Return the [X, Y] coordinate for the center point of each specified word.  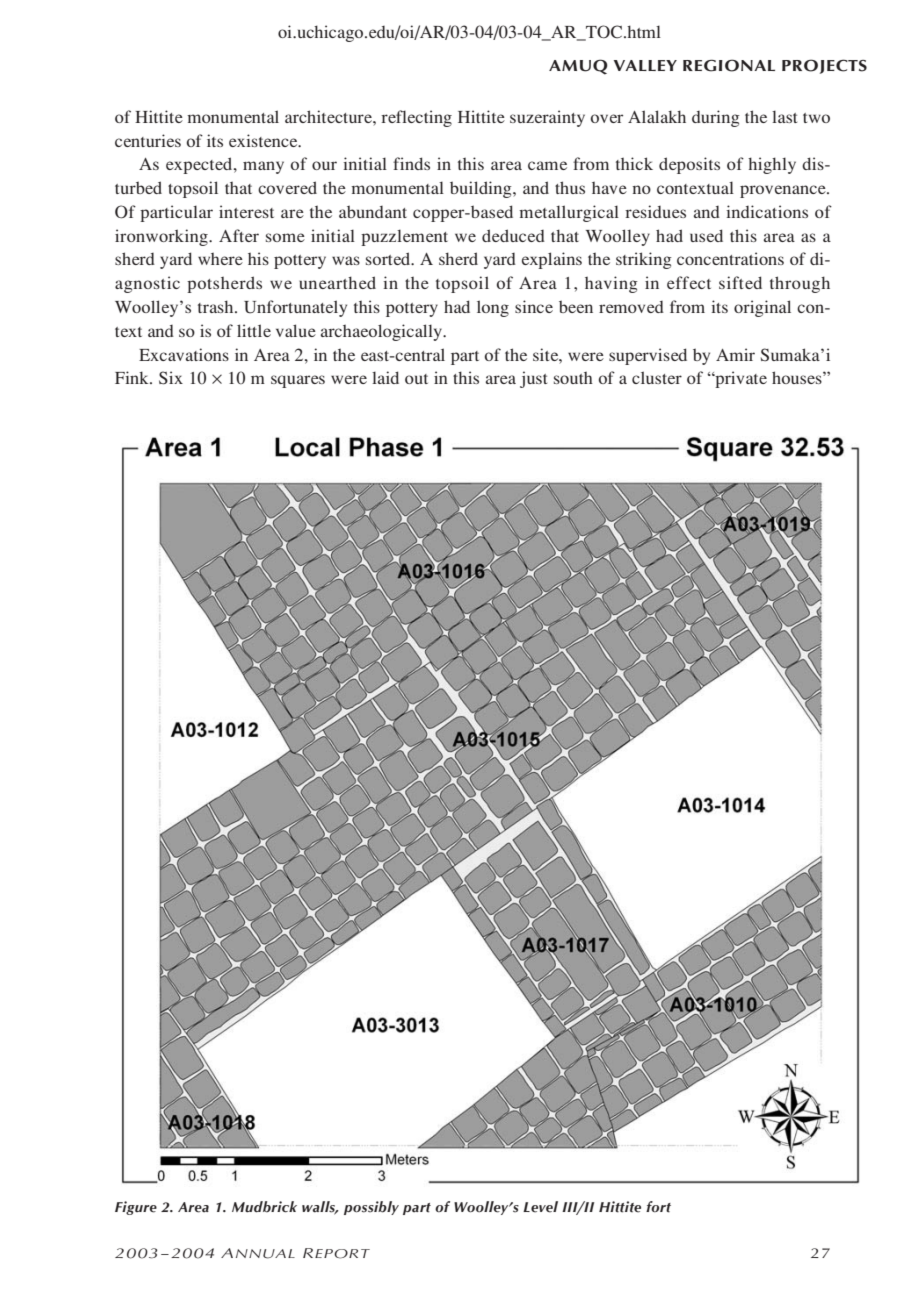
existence [264, 140]
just [533, 379]
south [573, 378]
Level [540, 1207]
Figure [136, 1208]
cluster [657, 377]
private [740, 379]
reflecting [416, 118]
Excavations [184, 354]
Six [171, 378]
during [716, 118]
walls [320, 1207]
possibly [371, 1208]
